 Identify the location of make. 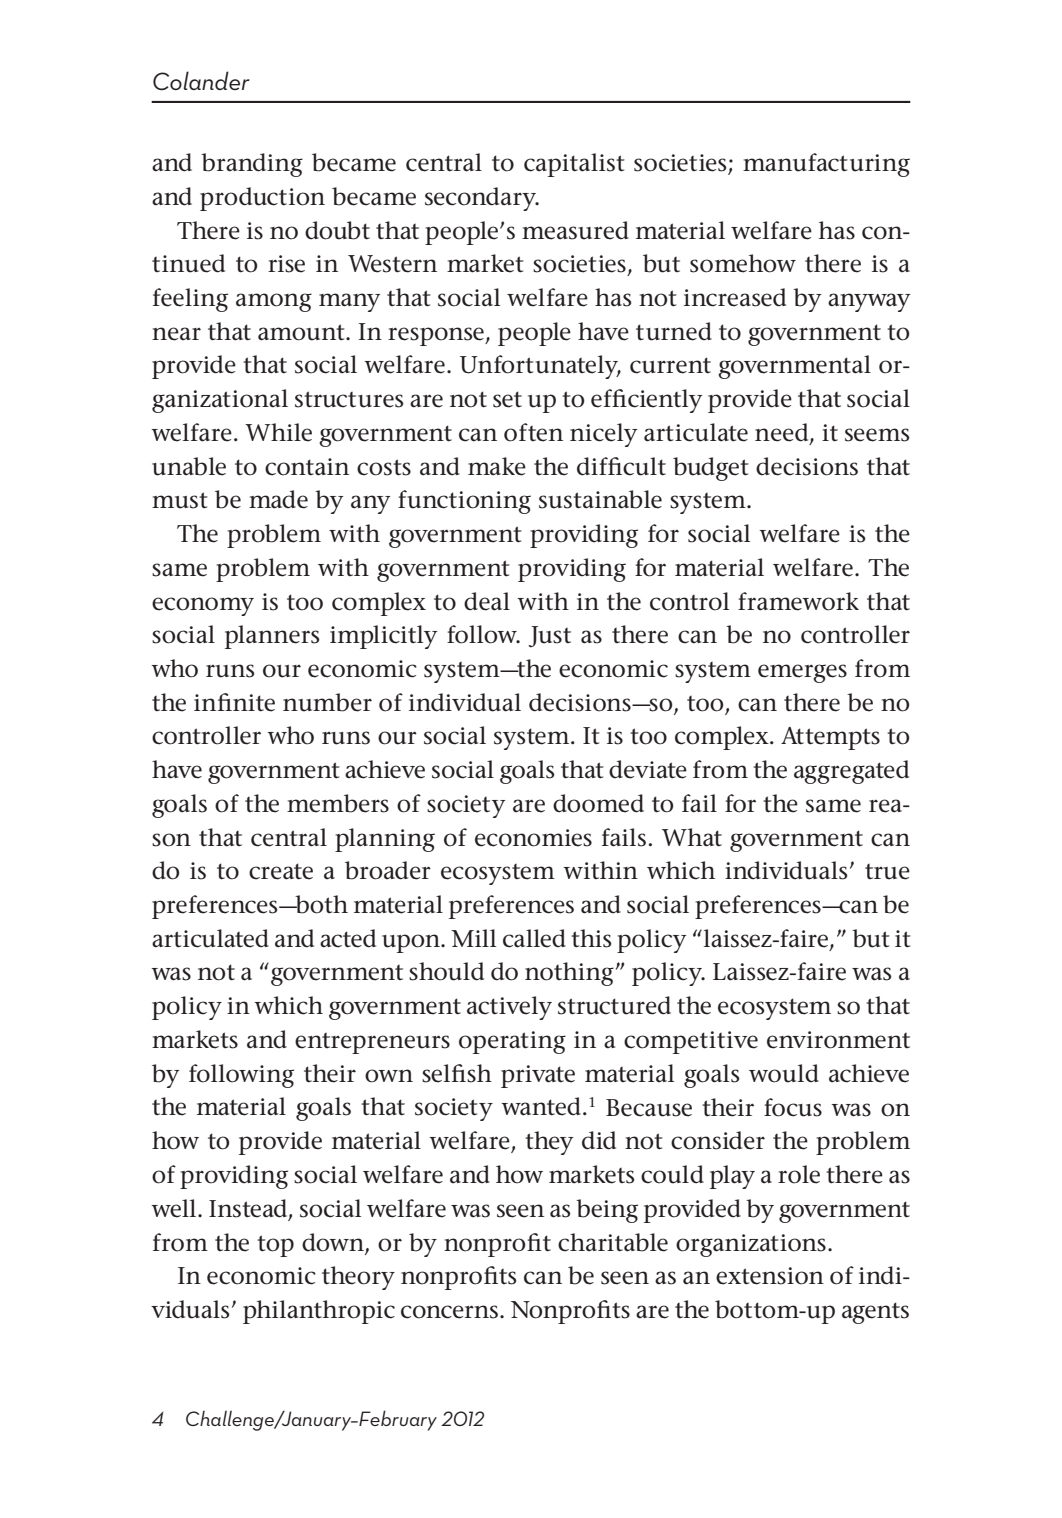
(497, 466).
